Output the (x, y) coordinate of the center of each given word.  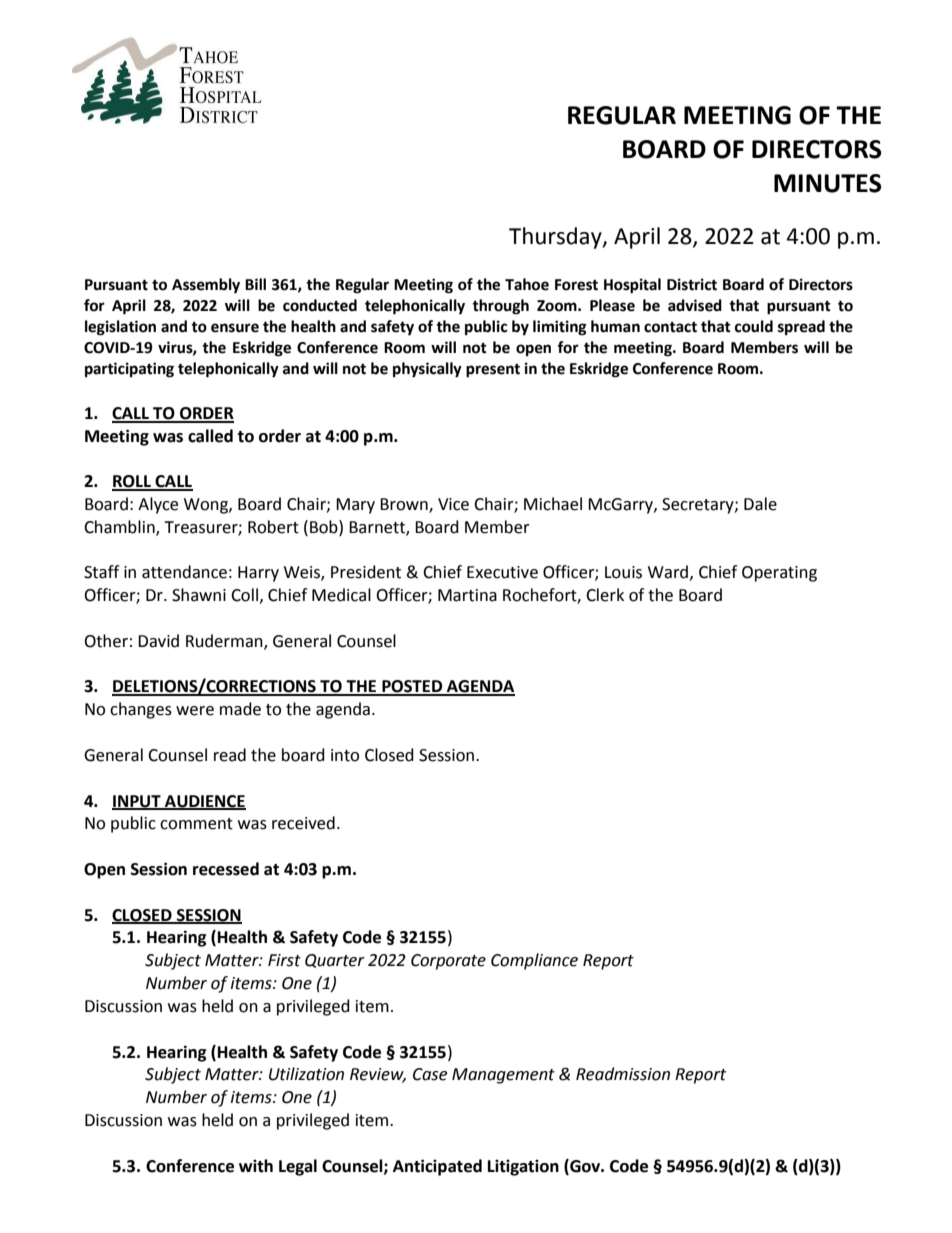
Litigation (523, 1167)
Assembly (206, 286)
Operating (779, 574)
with (256, 1166)
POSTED (412, 687)
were (195, 711)
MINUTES (827, 183)
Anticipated (437, 1167)
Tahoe (527, 284)
